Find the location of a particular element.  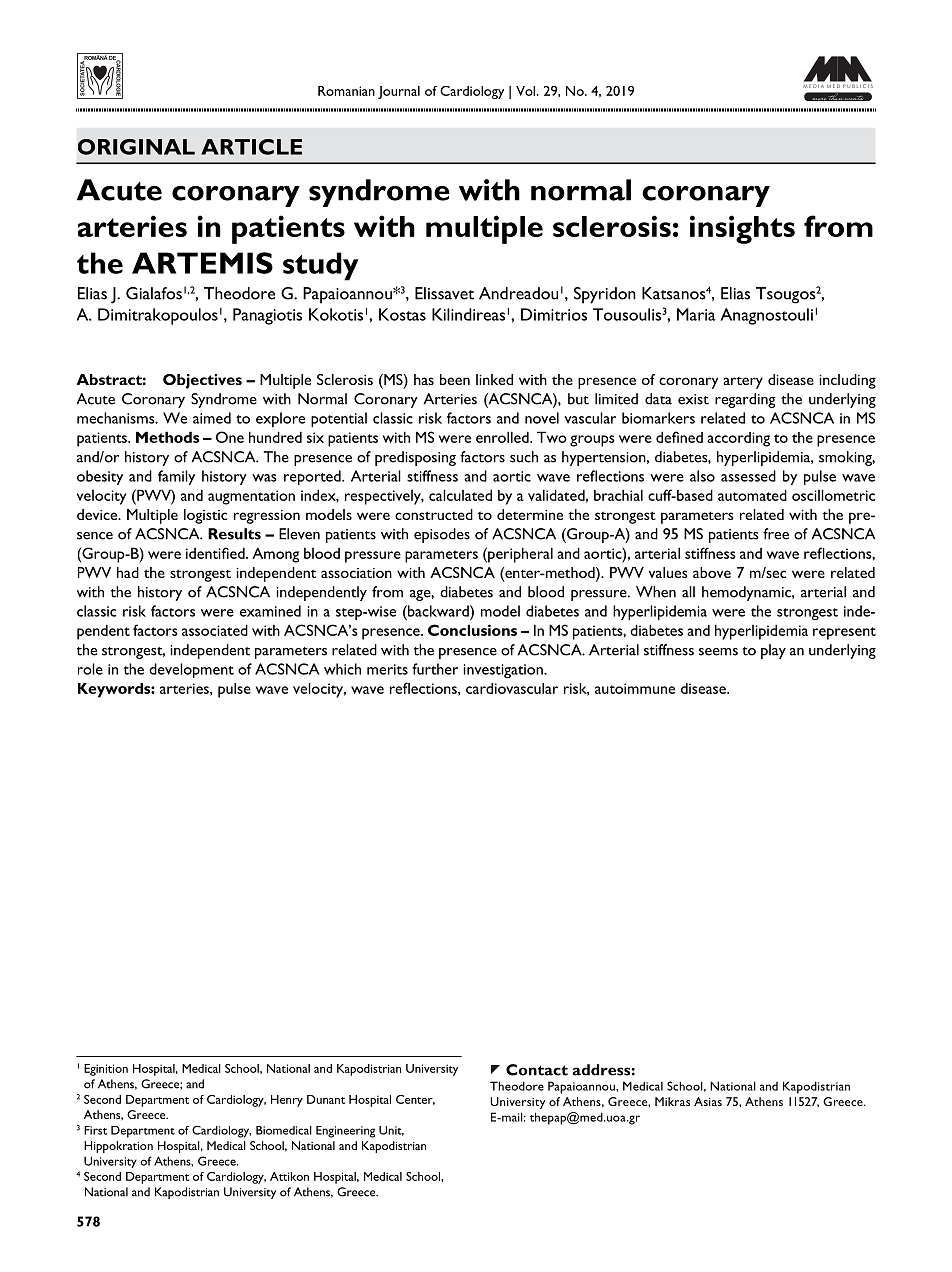

ORIGINAL is located at coordinates (136, 147).
